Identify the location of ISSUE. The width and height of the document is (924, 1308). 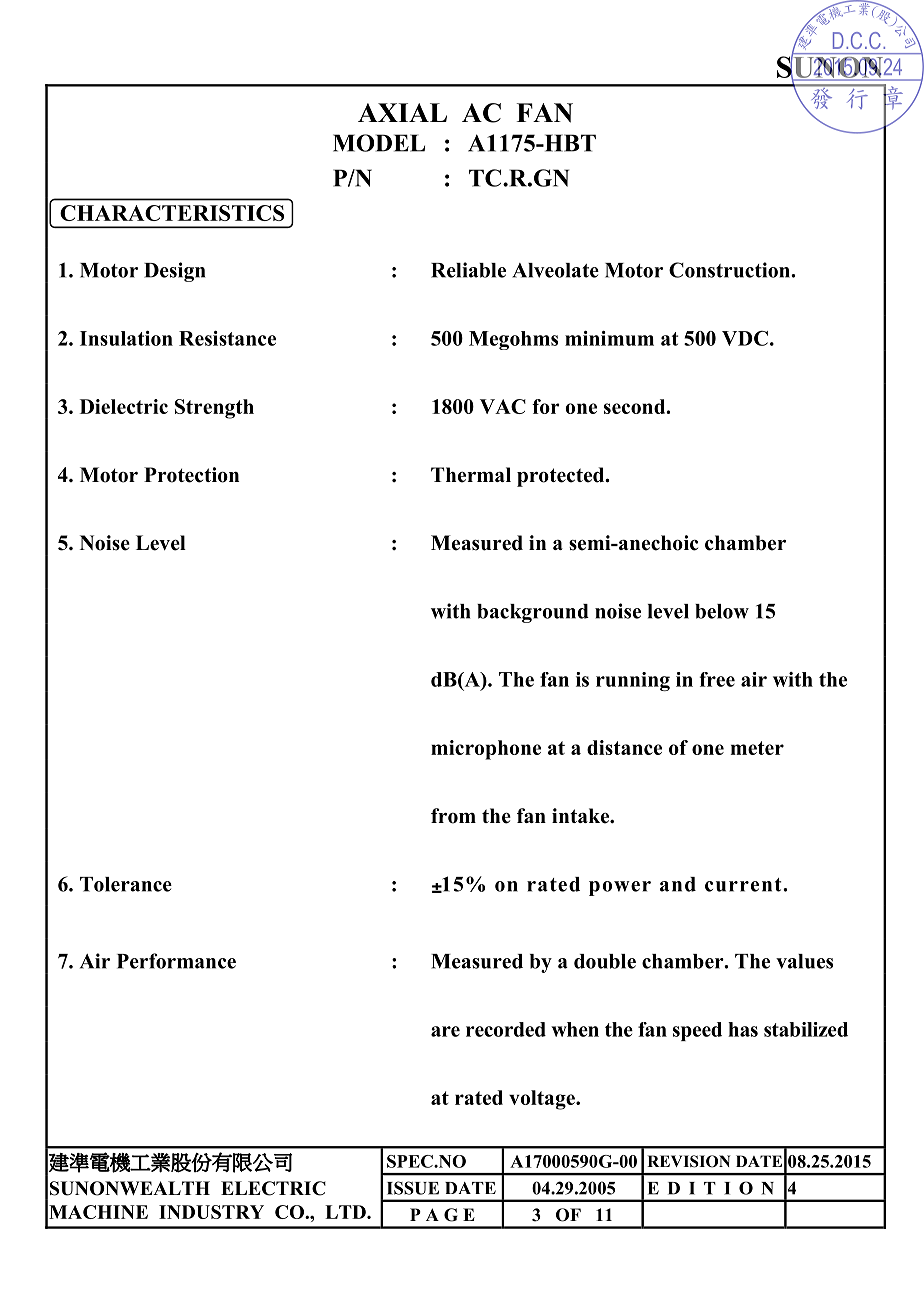
(413, 1188).
